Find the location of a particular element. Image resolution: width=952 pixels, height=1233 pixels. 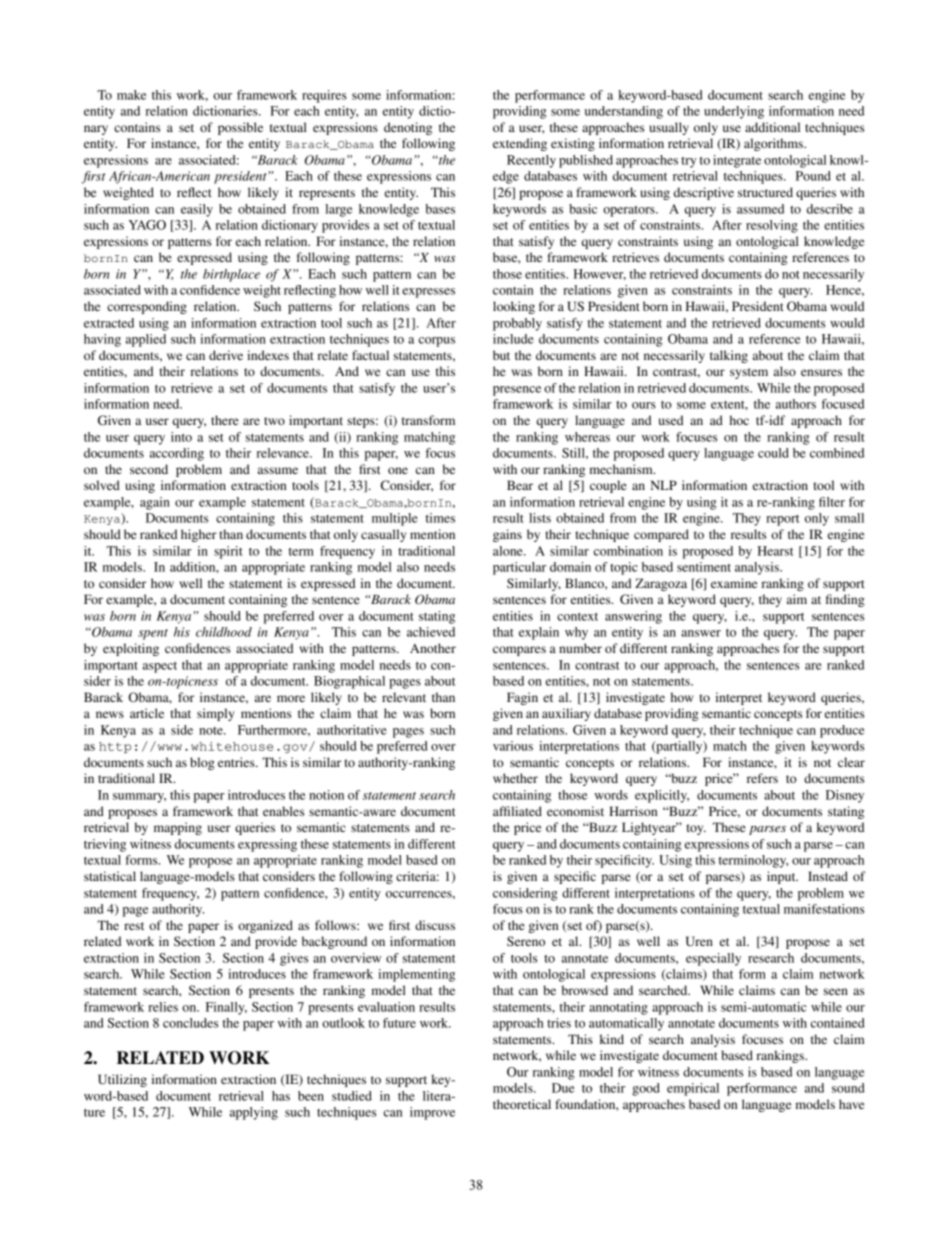

extending is located at coordinates (520, 144).
